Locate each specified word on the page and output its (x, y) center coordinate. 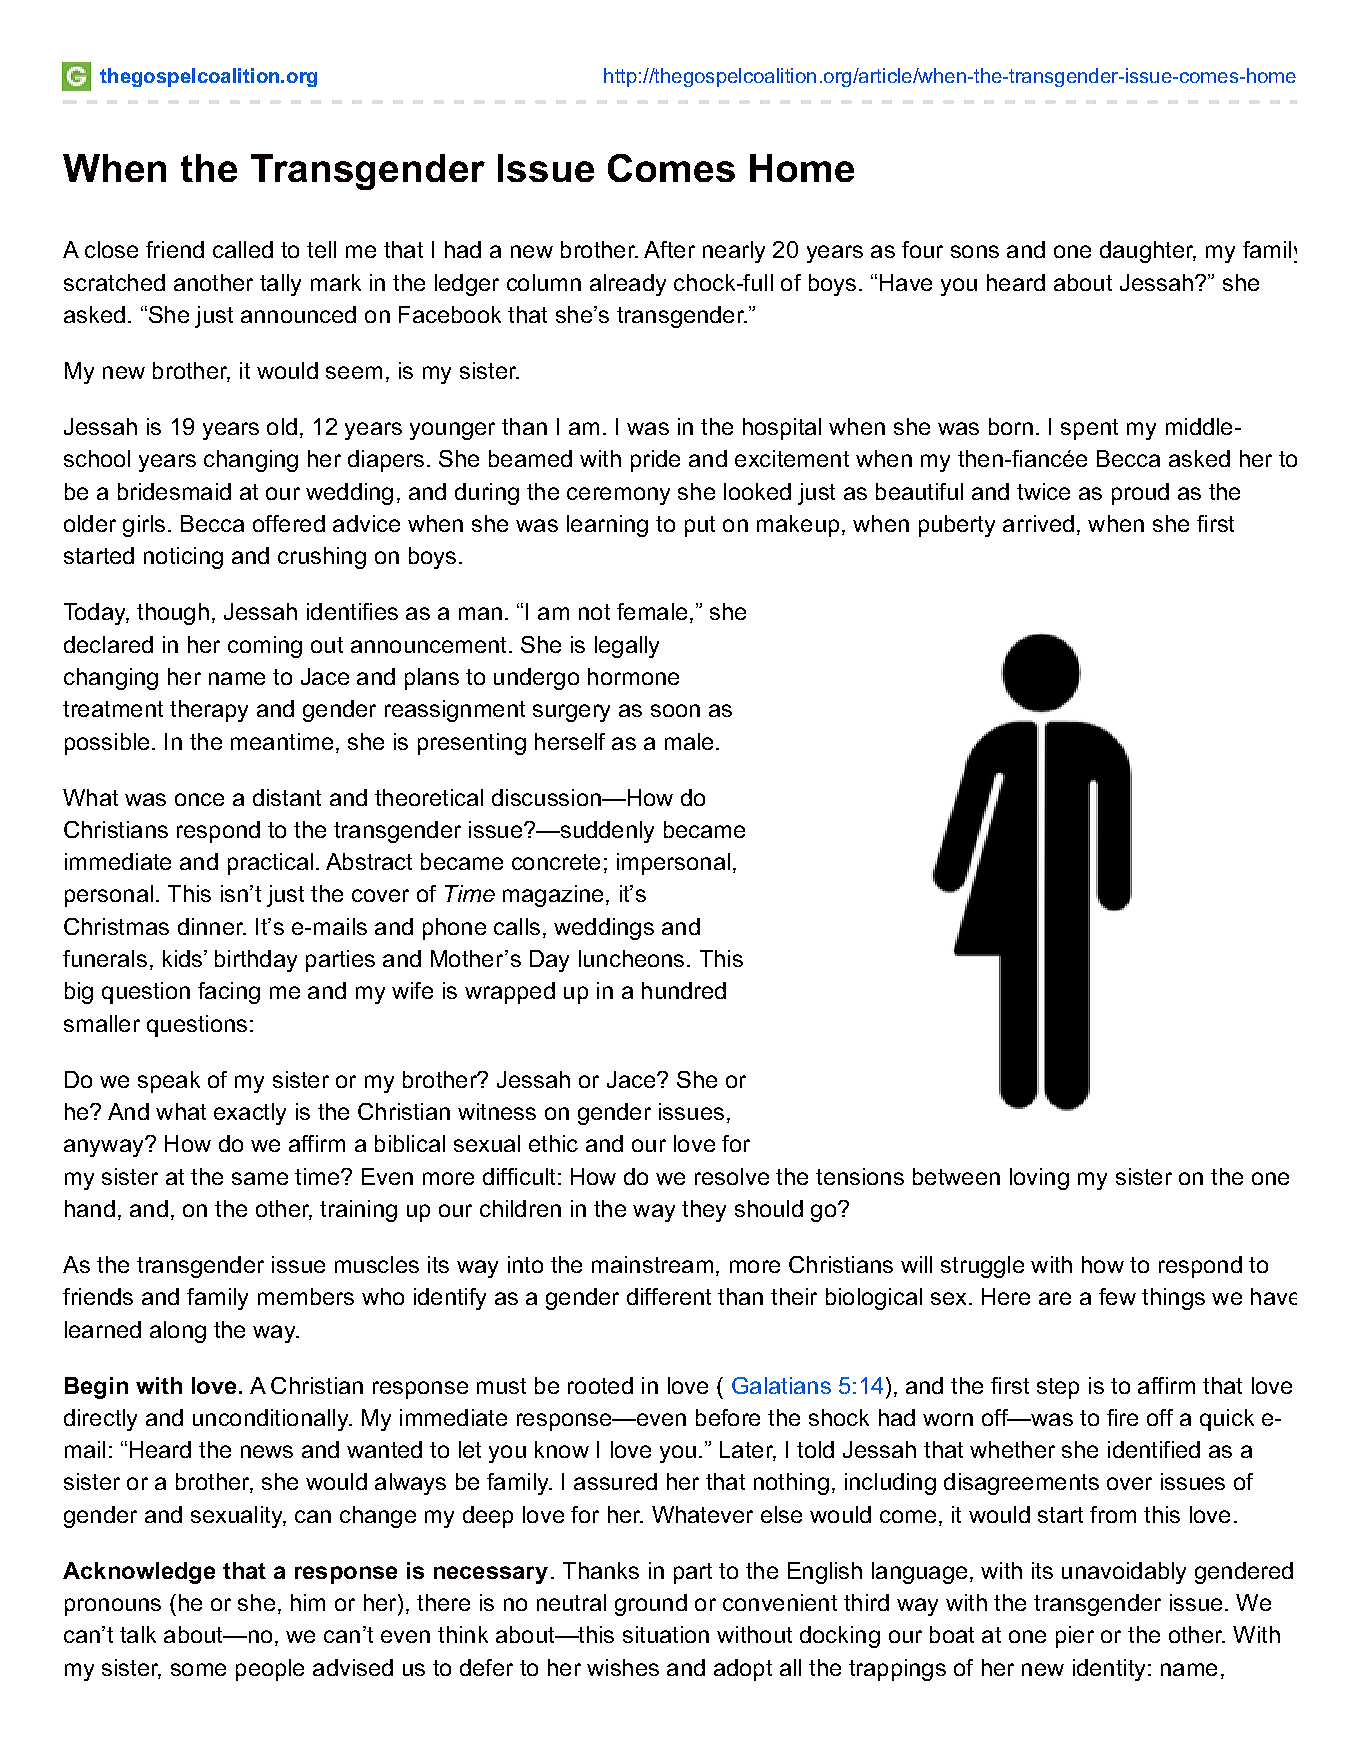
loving (1039, 1179)
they (704, 1211)
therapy (209, 711)
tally (280, 285)
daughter (1148, 252)
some (198, 1669)
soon (675, 710)
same (260, 1178)
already (628, 285)
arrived (1038, 523)
